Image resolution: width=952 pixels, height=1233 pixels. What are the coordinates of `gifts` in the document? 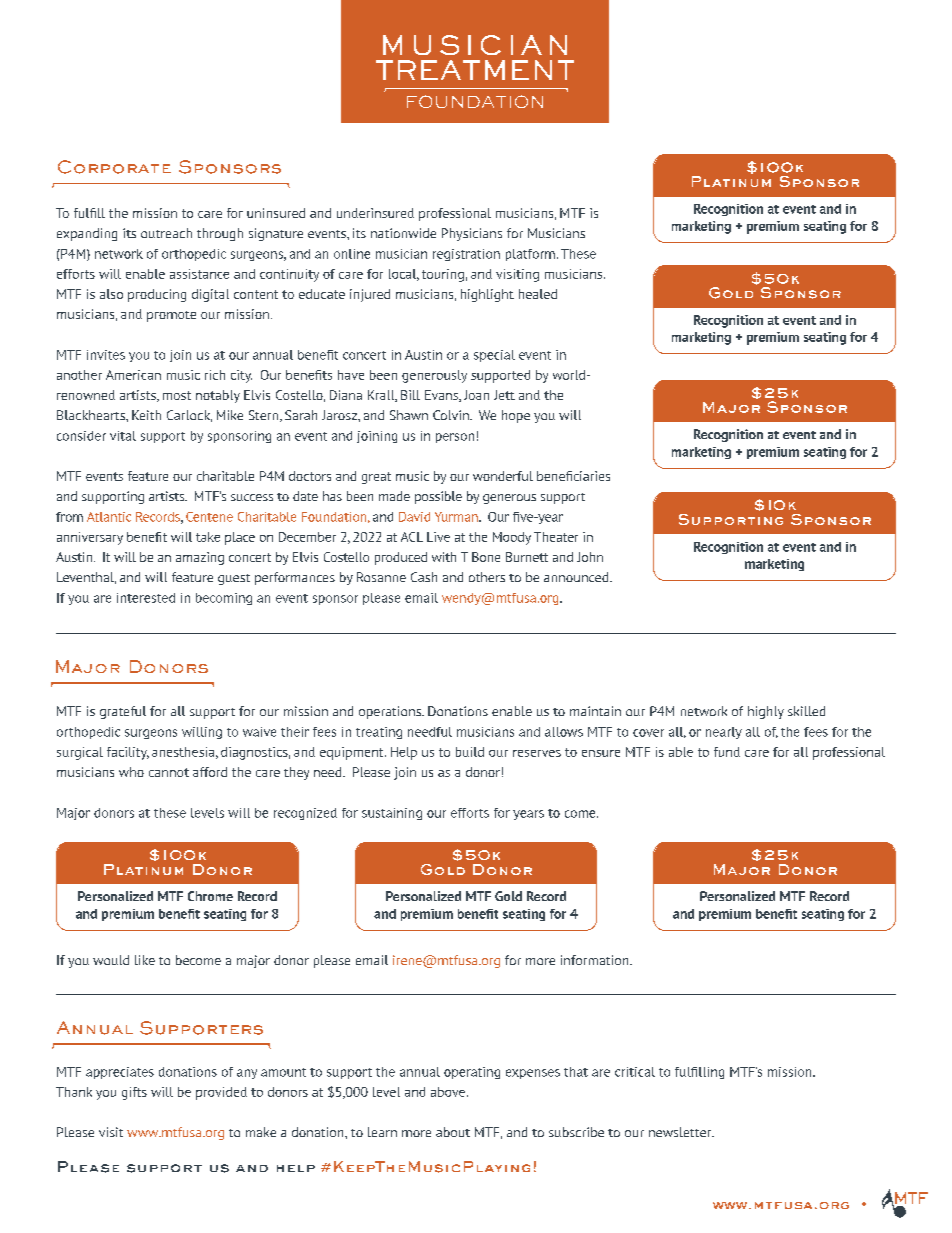 It's located at (134, 1093).
